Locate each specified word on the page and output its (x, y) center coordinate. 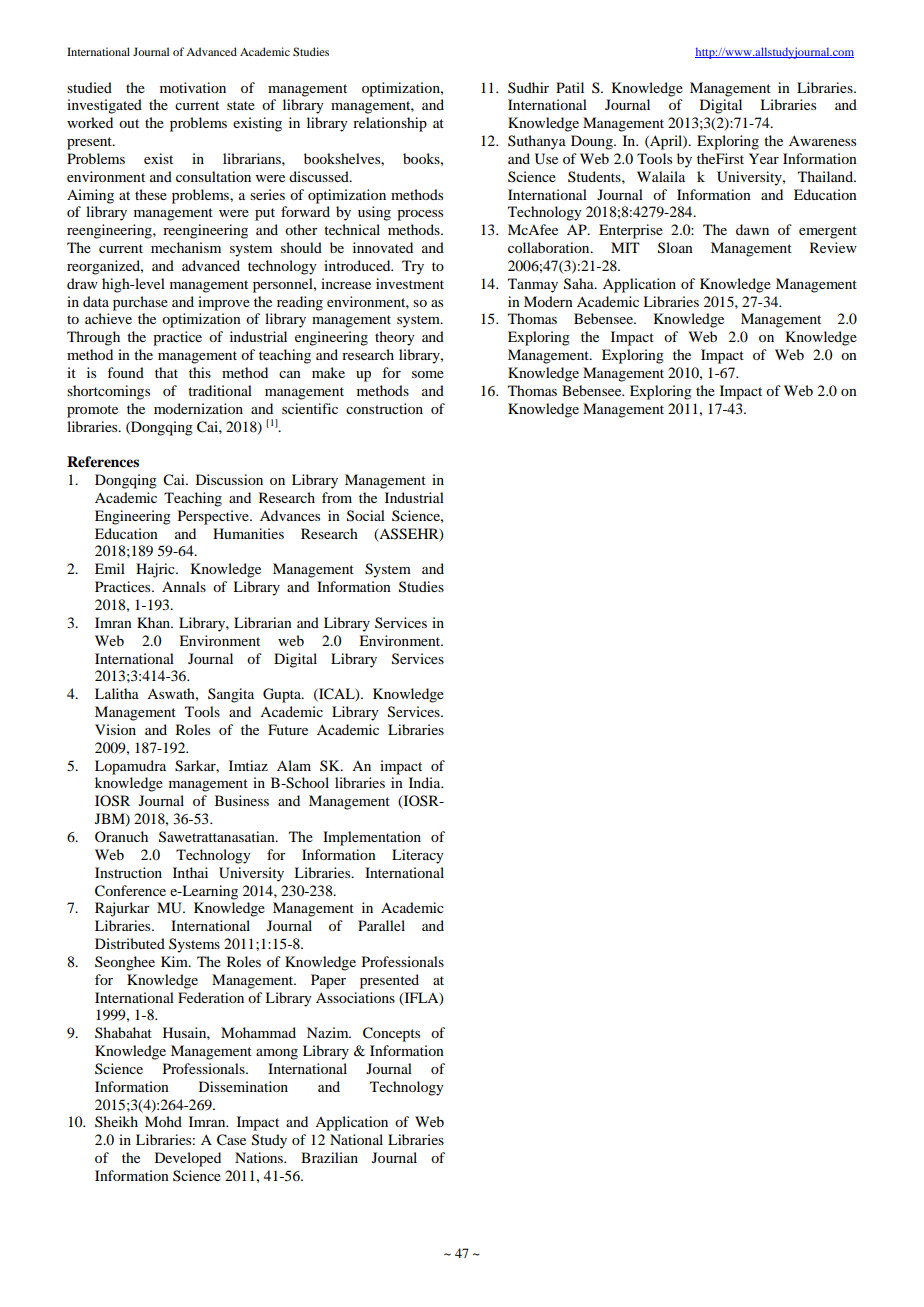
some (428, 374)
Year (764, 158)
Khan (155, 622)
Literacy (418, 856)
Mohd (163, 1121)
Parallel (381, 925)
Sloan (675, 248)
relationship (390, 124)
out (129, 123)
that (166, 372)
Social (366, 516)
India (426, 782)
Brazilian (329, 1157)
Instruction (128, 872)
